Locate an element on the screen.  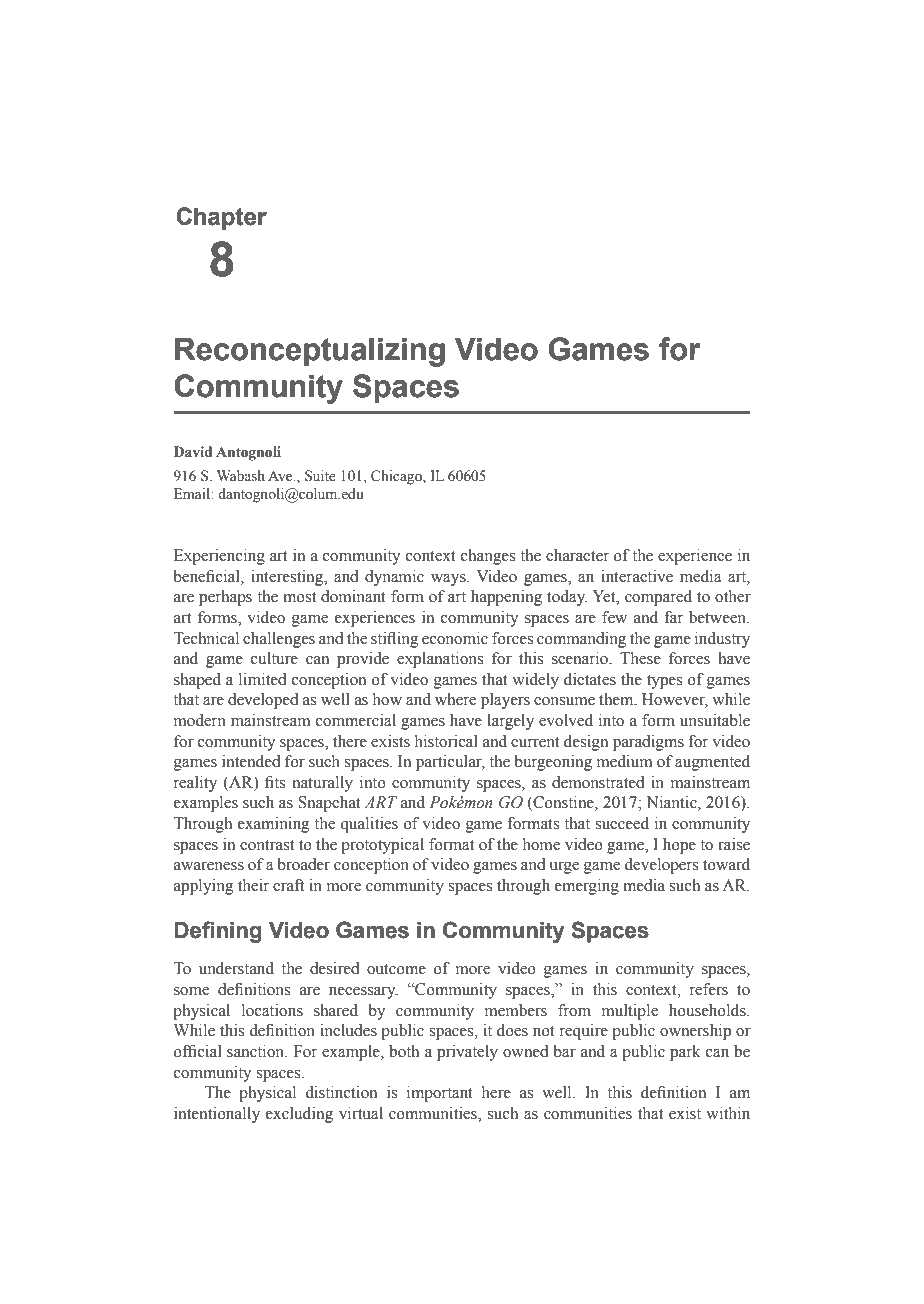
interactive is located at coordinates (637, 576).
